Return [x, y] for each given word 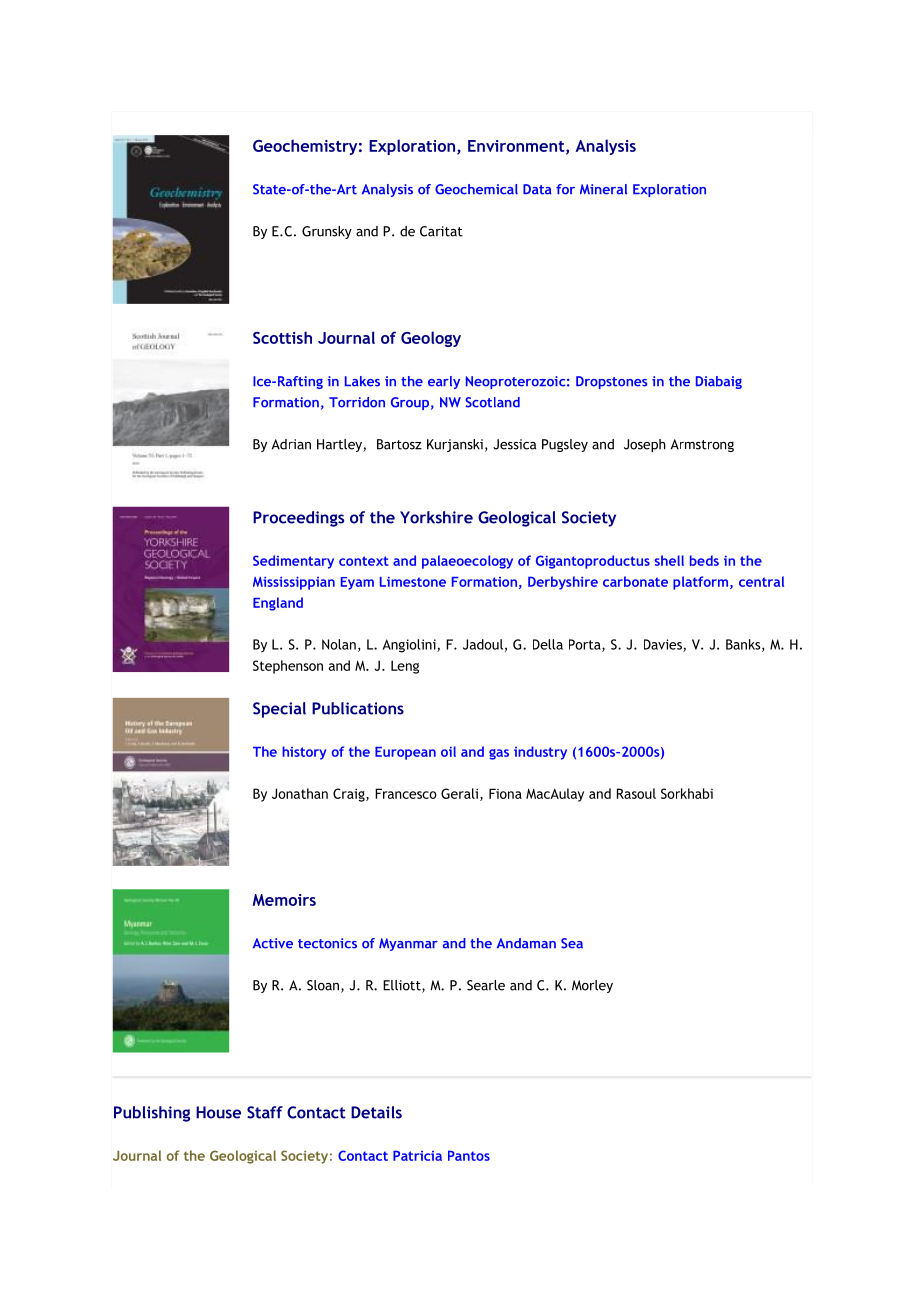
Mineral [603, 189]
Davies [664, 645]
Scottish [282, 337]
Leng [405, 667]
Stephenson [288, 667]
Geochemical [476, 189]
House [218, 1112]
